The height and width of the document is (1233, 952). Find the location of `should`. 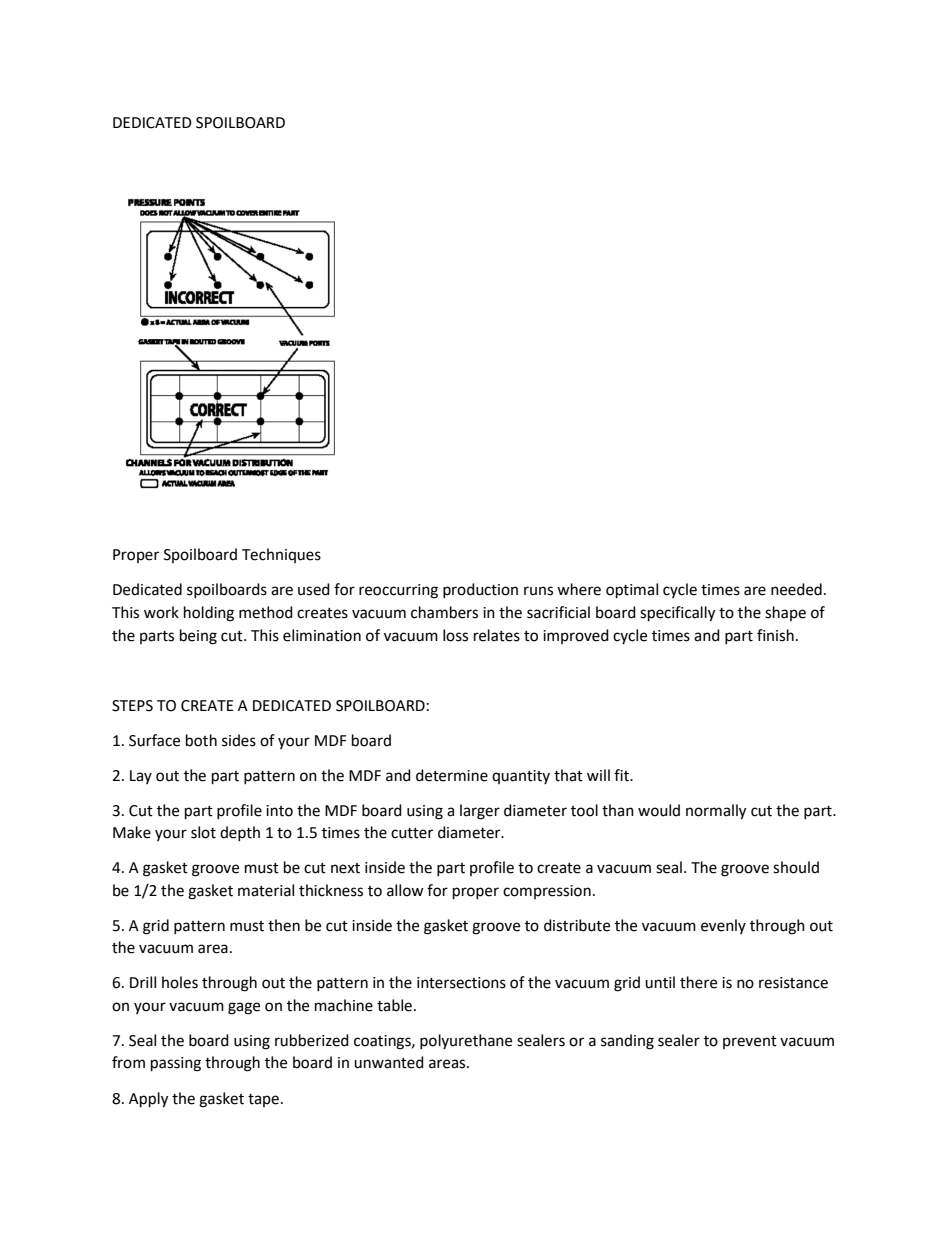

should is located at coordinates (796, 867).
